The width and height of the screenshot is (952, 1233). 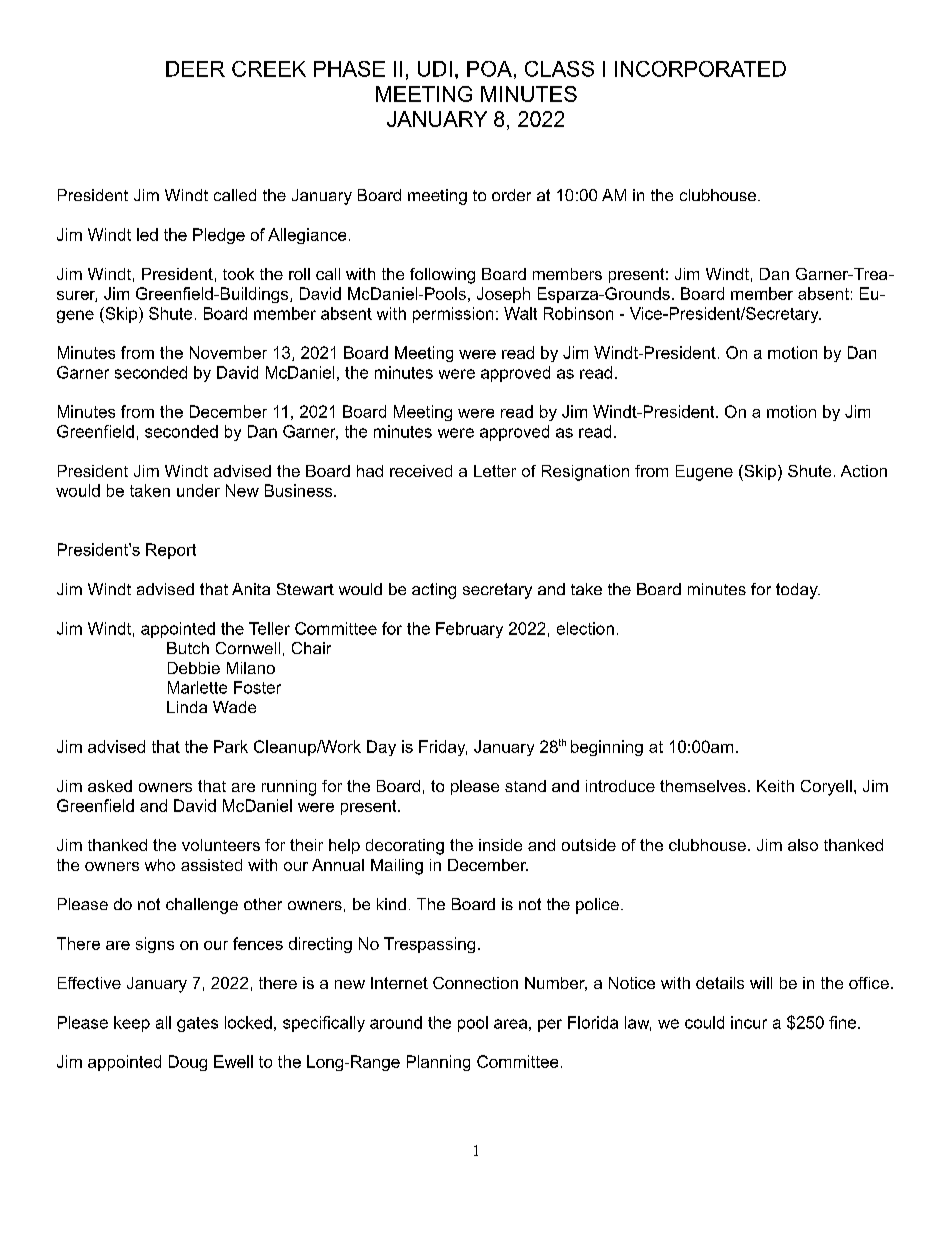 I want to click on today, so click(x=798, y=591).
